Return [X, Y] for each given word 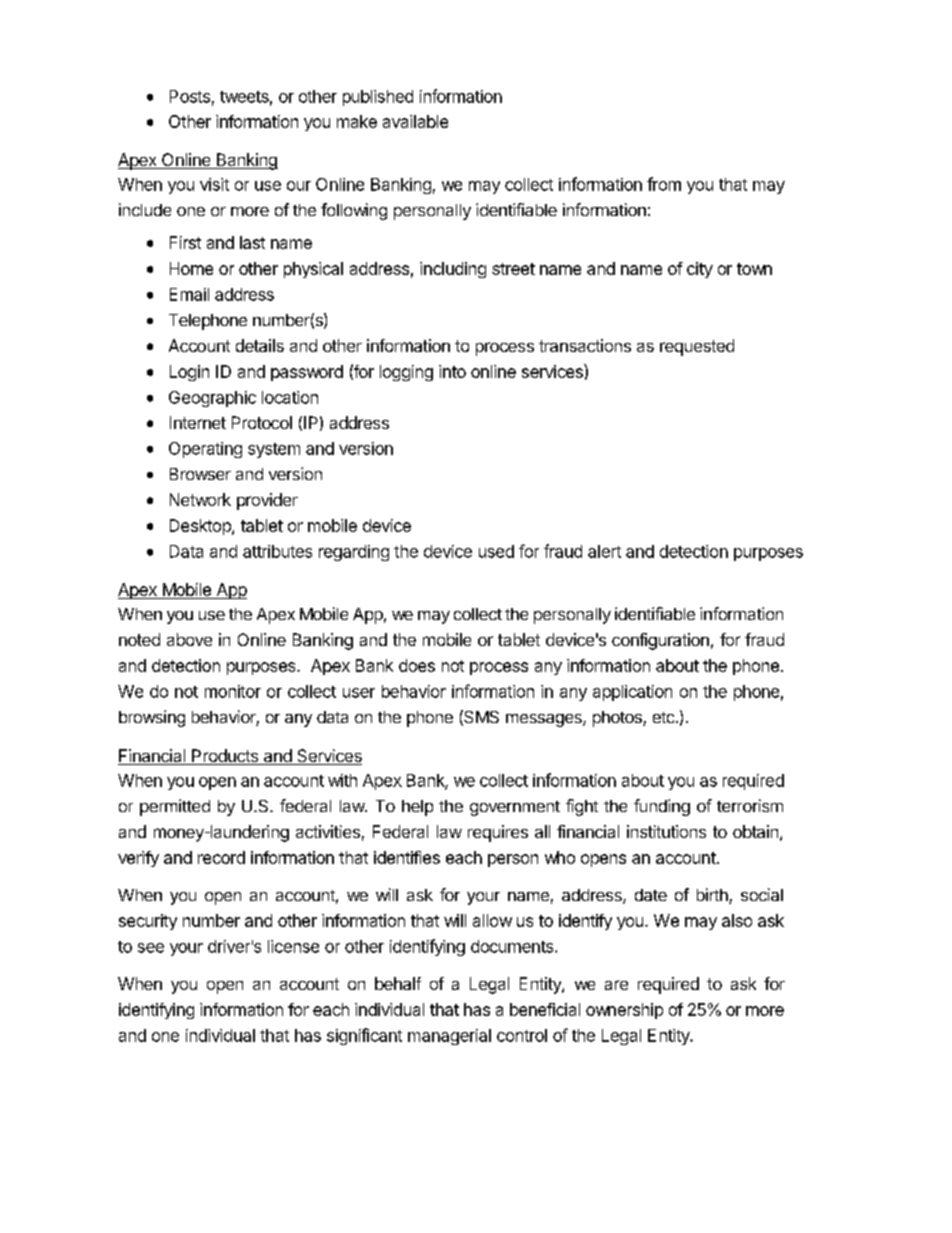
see [151, 948]
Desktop [201, 527]
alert [604, 551]
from [664, 184]
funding [662, 807]
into [452, 371]
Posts [190, 96]
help [417, 808]
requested [697, 347]
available [415, 121]
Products [225, 757]
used [496, 551]
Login [189, 373]
